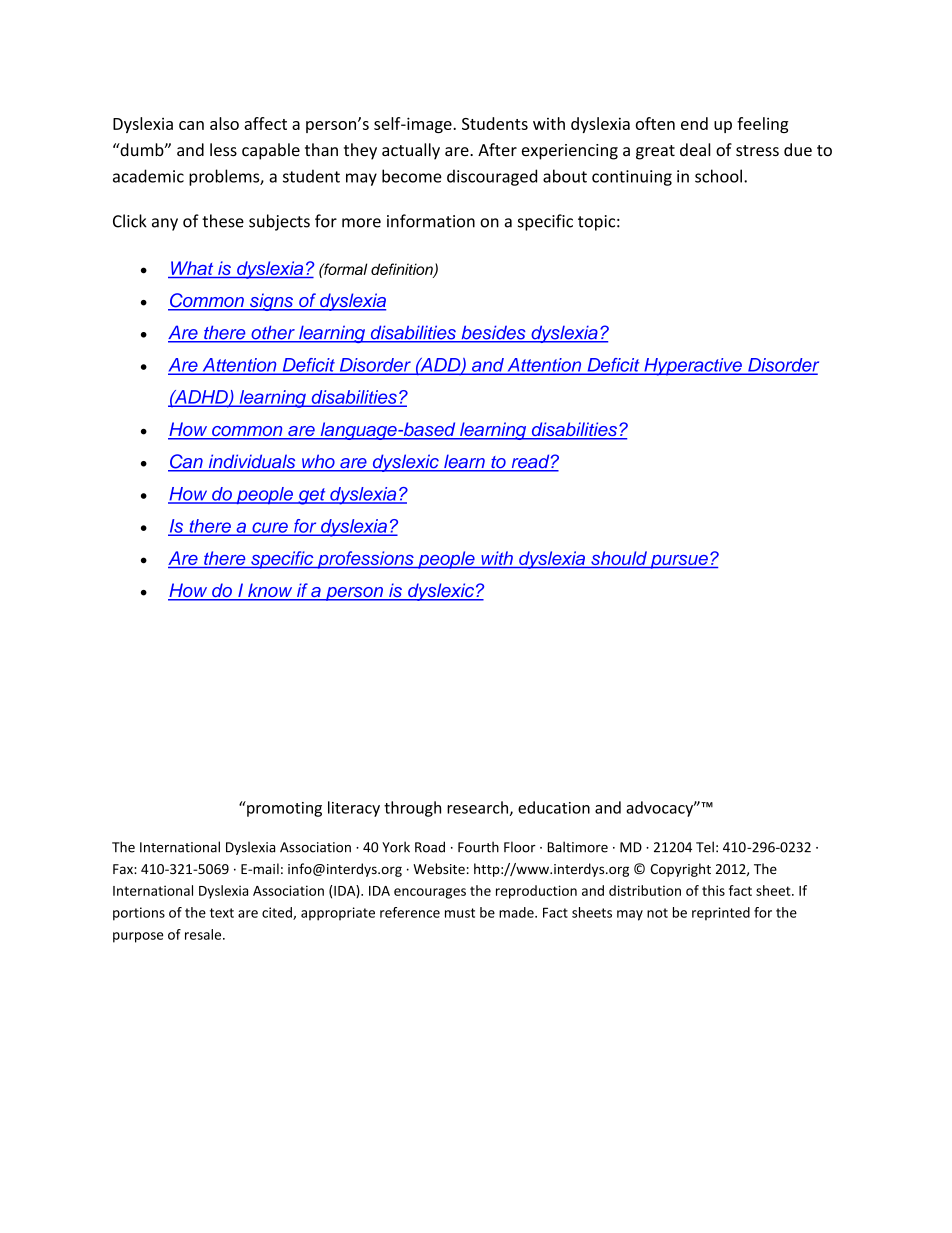 The width and height of the screenshot is (952, 1233). I want to click on signs, so click(271, 302).
